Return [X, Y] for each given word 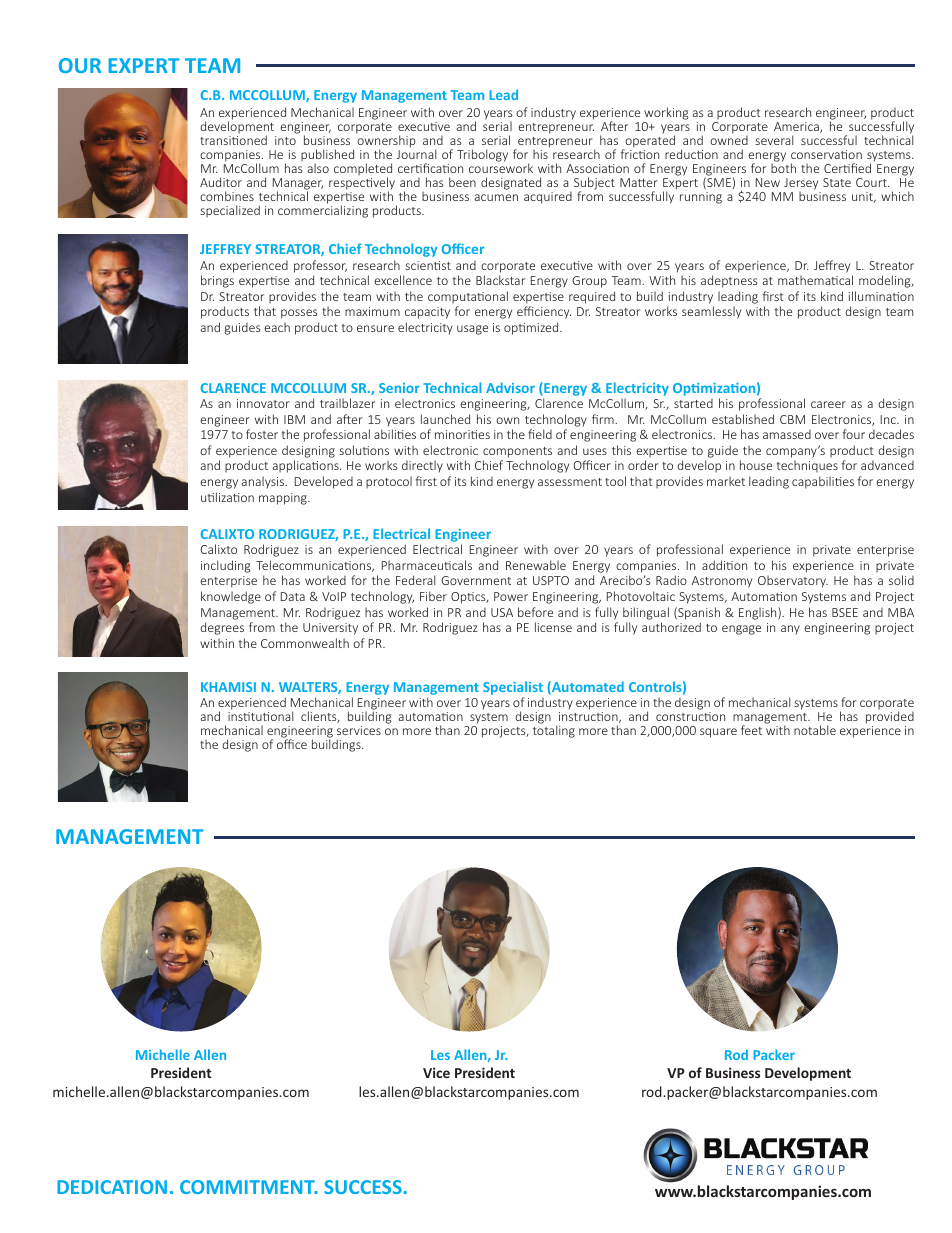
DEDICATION [112, 1187]
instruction [589, 717]
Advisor [510, 387]
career [828, 404]
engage [741, 630]
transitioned [233, 140]
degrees [222, 628]
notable [815, 730]
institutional [260, 716]
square [718, 733]
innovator [263, 403]
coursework [501, 167]
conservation [826, 154]
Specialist [513, 688]
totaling [554, 731]
